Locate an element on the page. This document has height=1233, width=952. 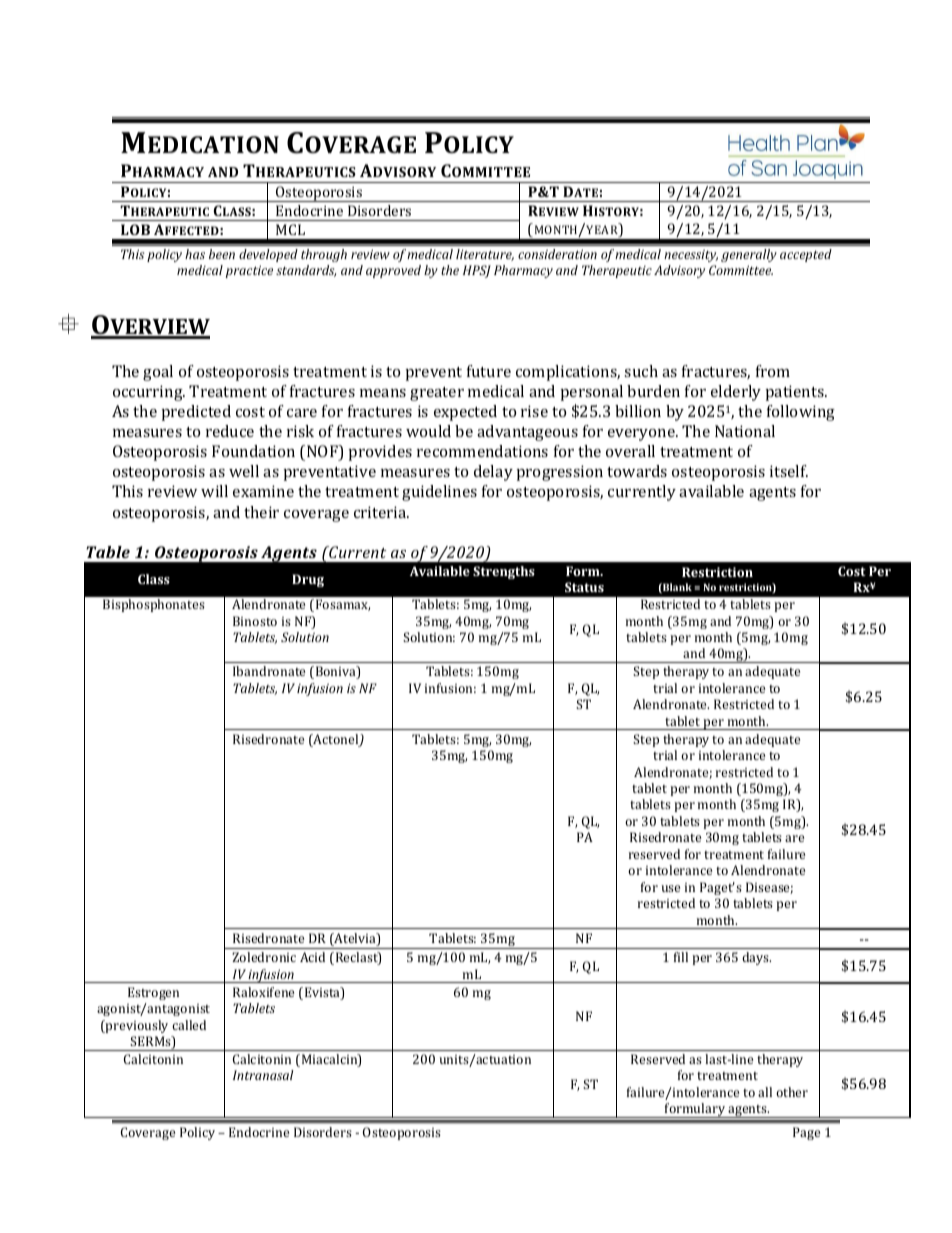
literature is located at coordinates (485, 255).
